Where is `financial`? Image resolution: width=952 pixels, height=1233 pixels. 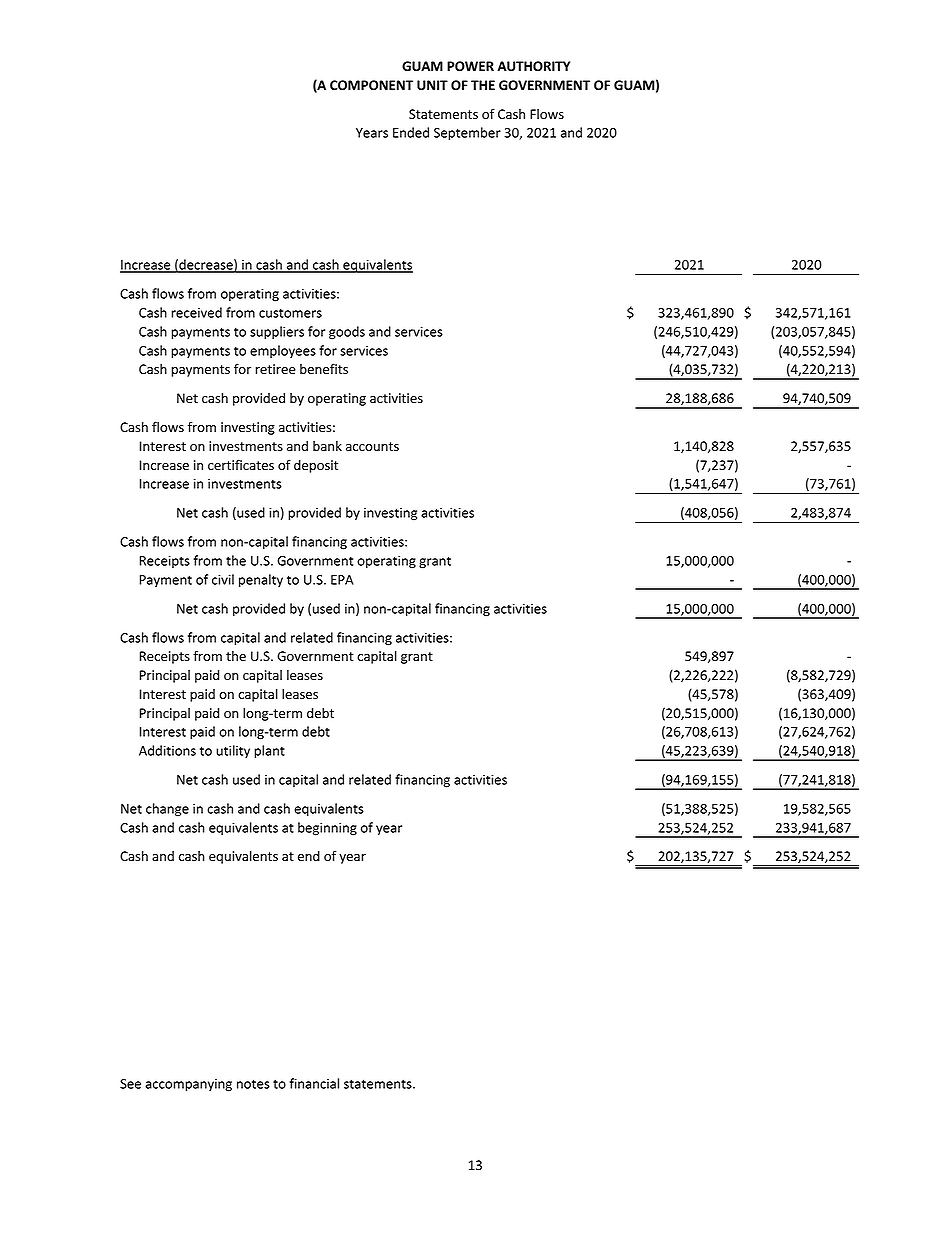 financial is located at coordinates (314, 1083).
